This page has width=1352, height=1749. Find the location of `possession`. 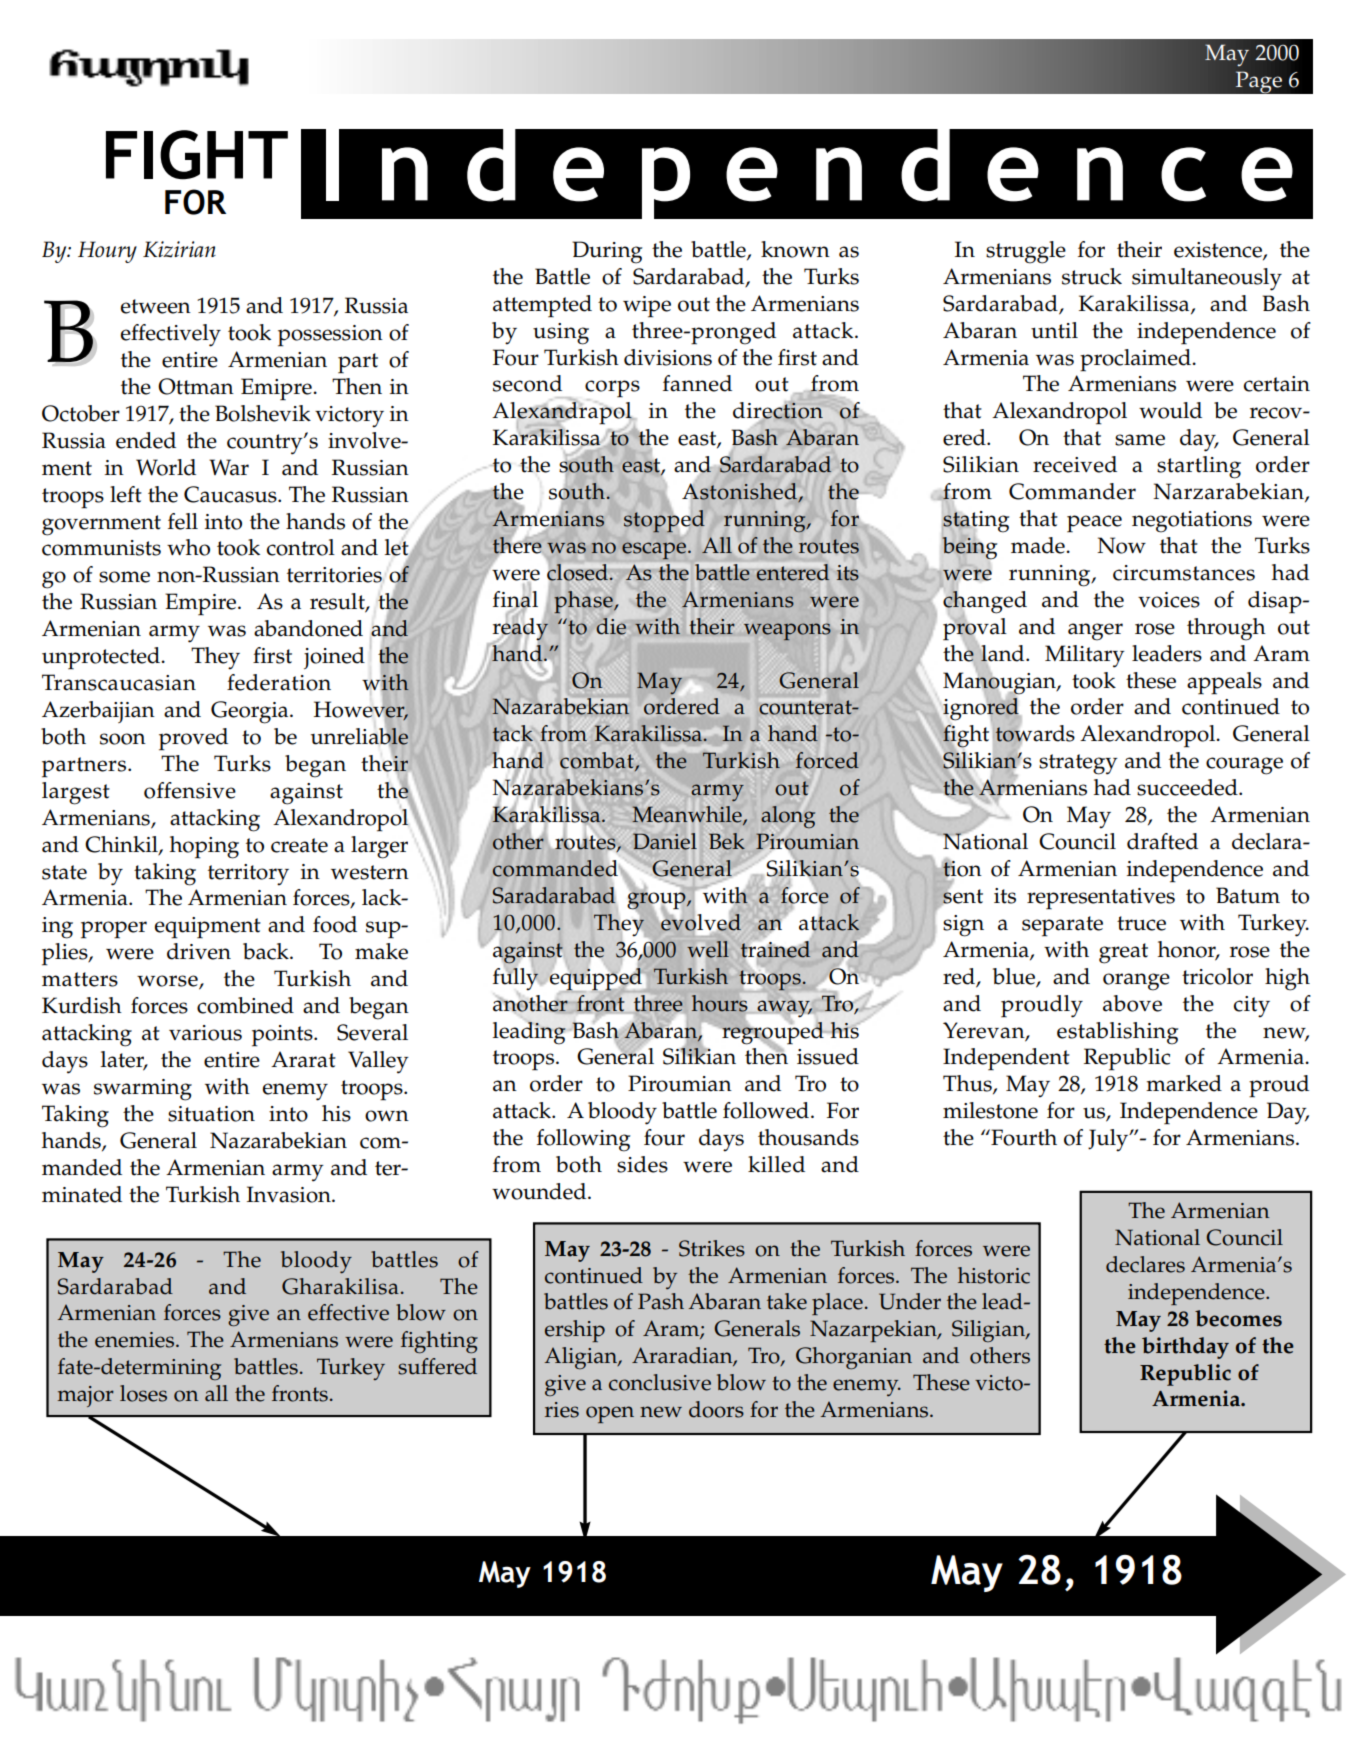

possession is located at coordinates (330, 336).
